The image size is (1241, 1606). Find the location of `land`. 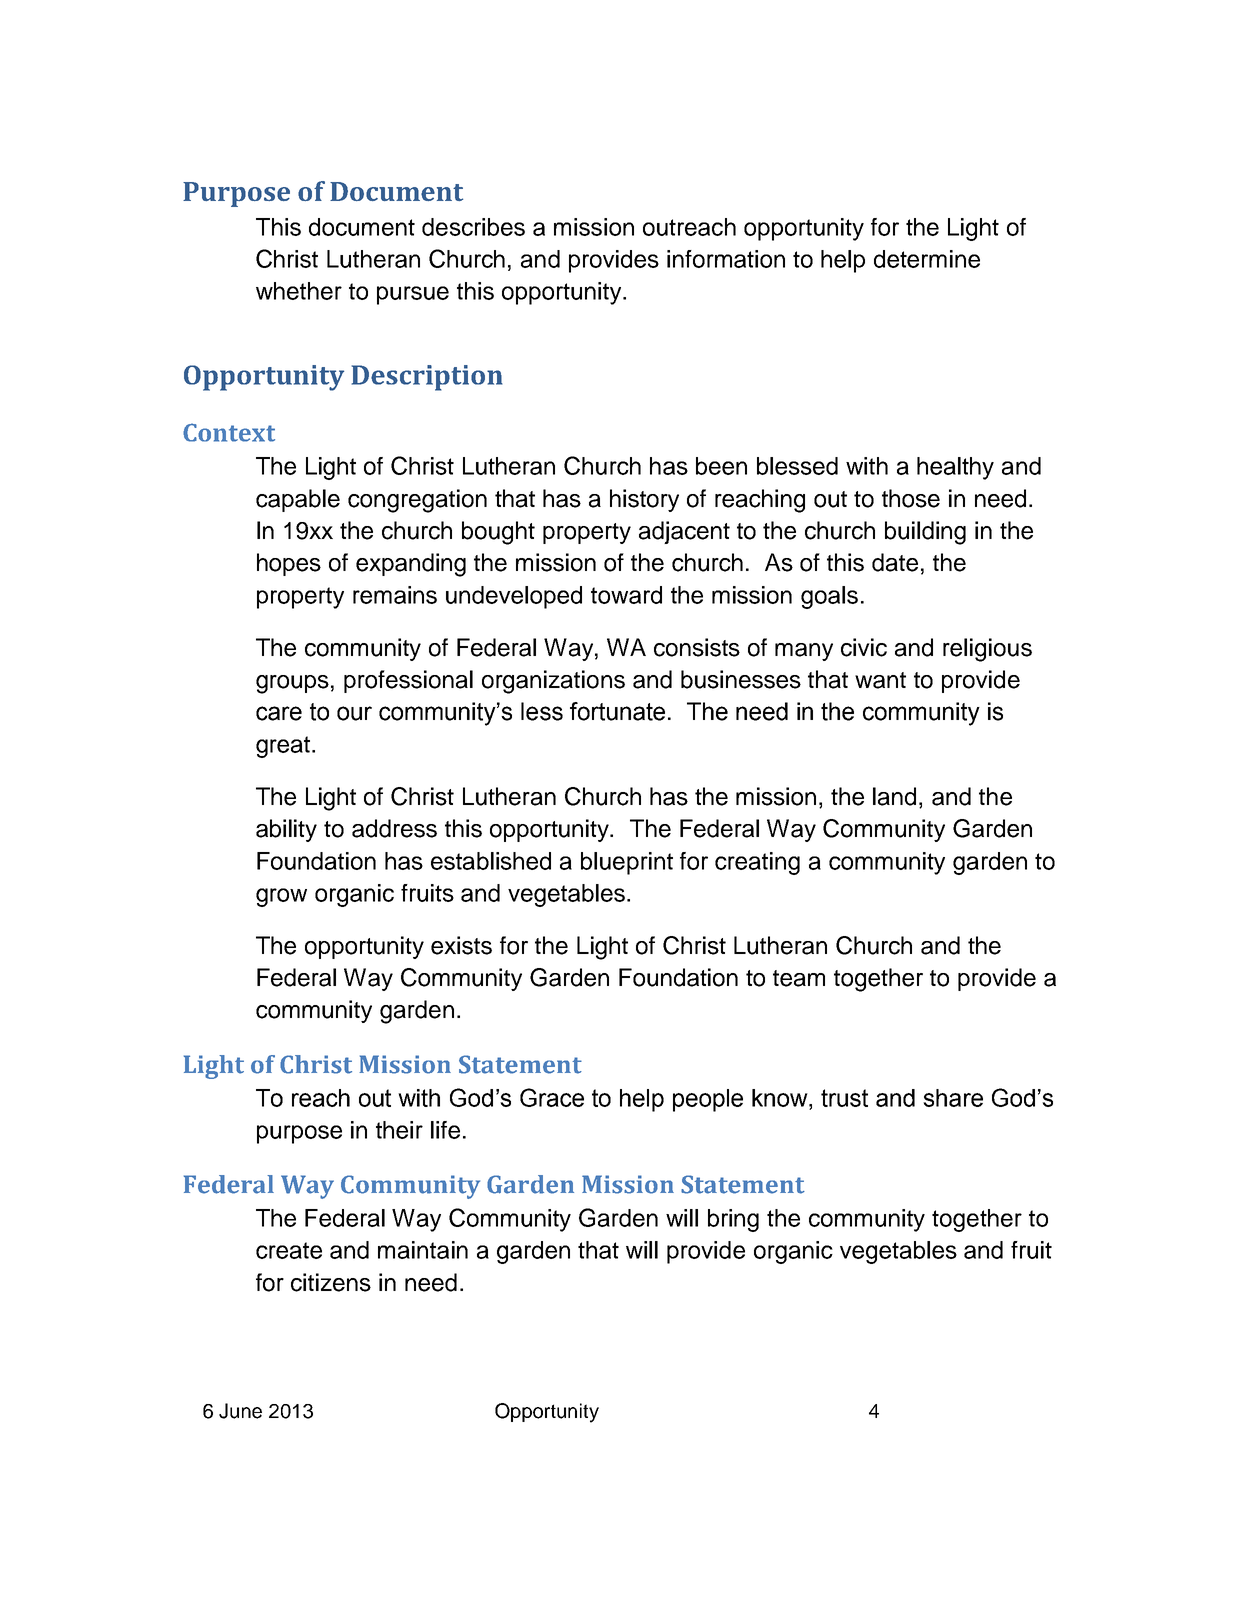

land is located at coordinates (894, 796).
